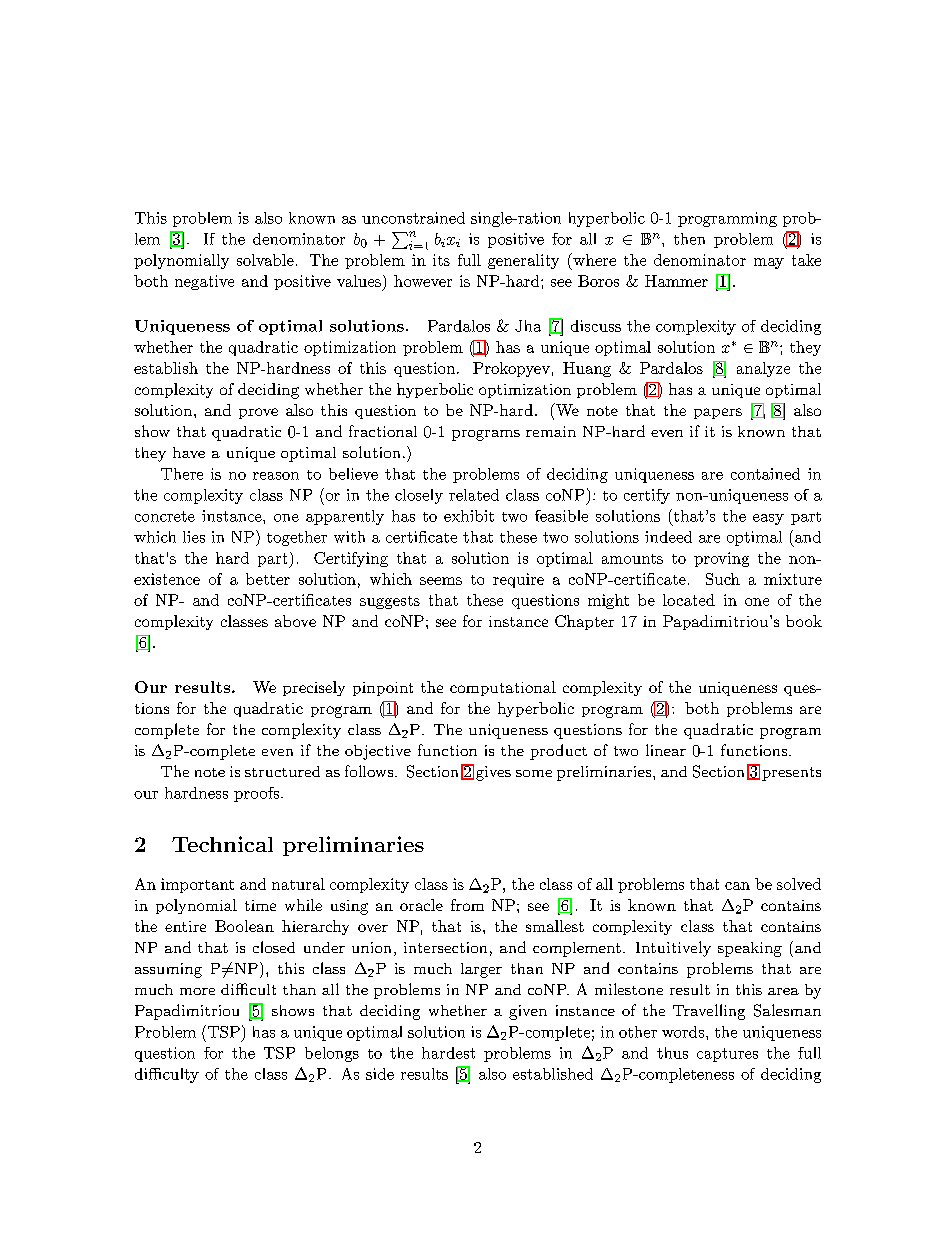 This screenshot has height=1233, width=952. Describe the element at coordinates (689, 239) in the screenshot. I see `then` at that location.
